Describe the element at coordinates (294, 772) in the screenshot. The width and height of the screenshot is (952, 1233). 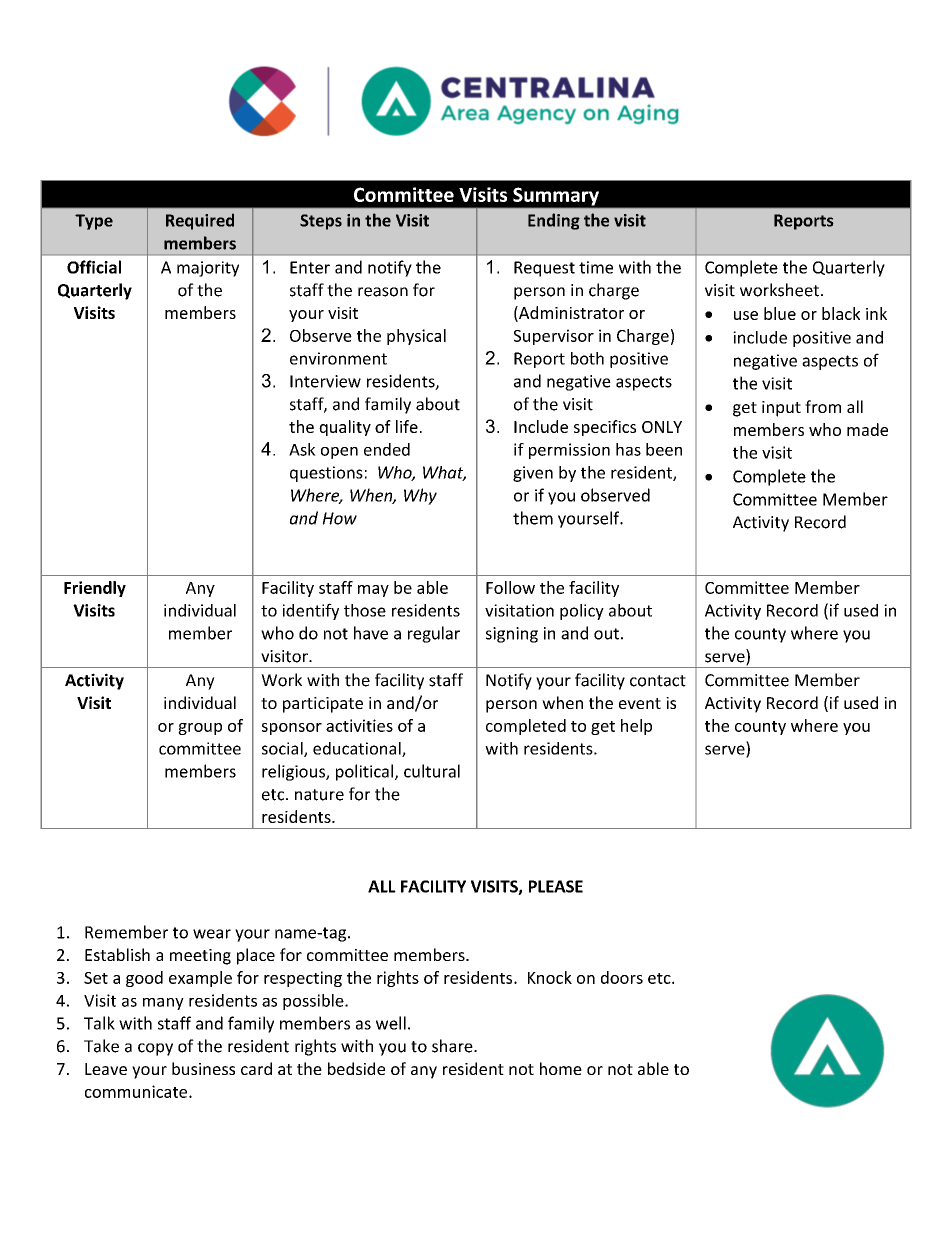
I see `religious` at that location.
